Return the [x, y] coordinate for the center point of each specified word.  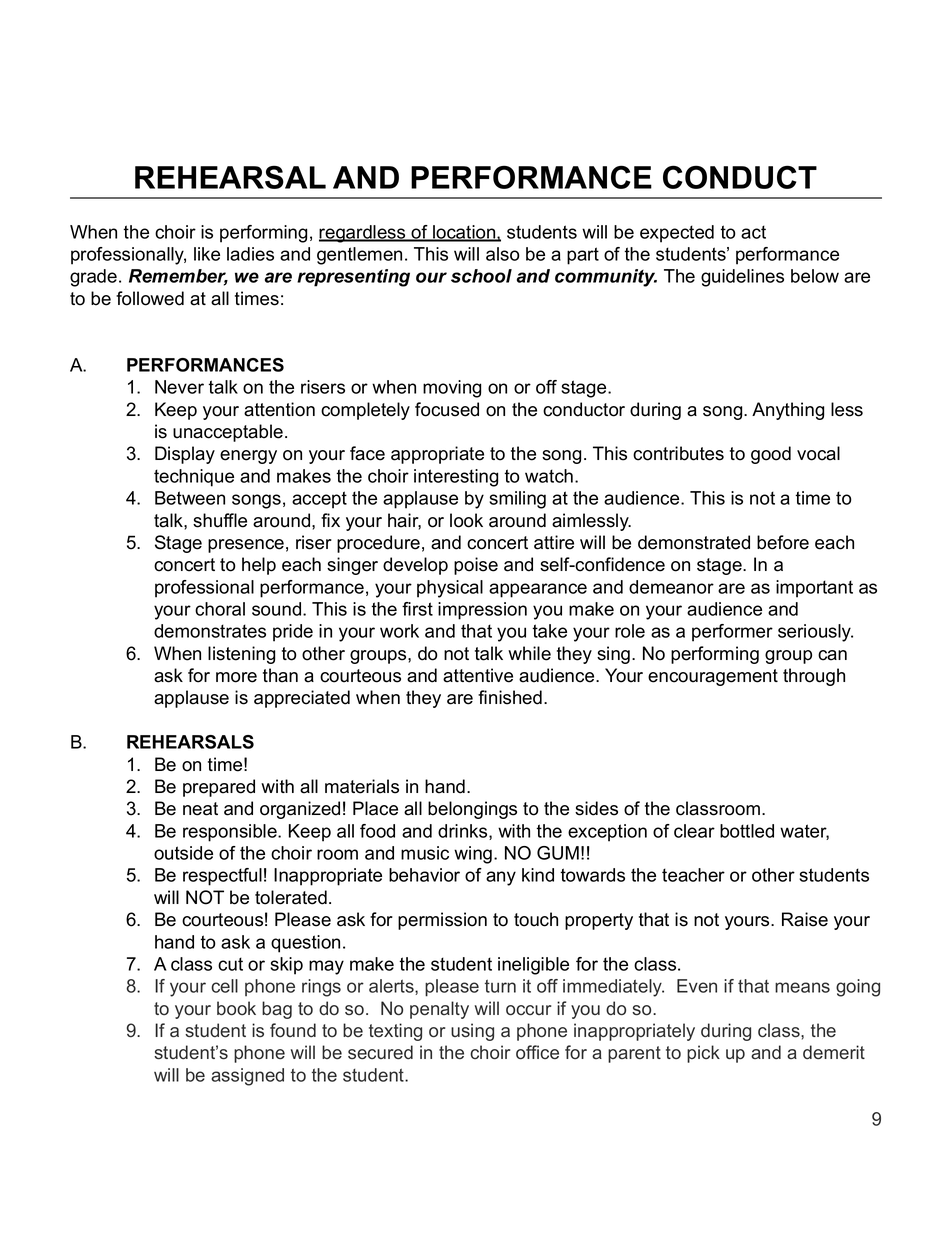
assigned [247, 1077]
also [503, 254]
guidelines [742, 278]
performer [732, 633]
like [207, 254]
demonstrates [210, 631]
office [537, 1052]
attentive [478, 675]
